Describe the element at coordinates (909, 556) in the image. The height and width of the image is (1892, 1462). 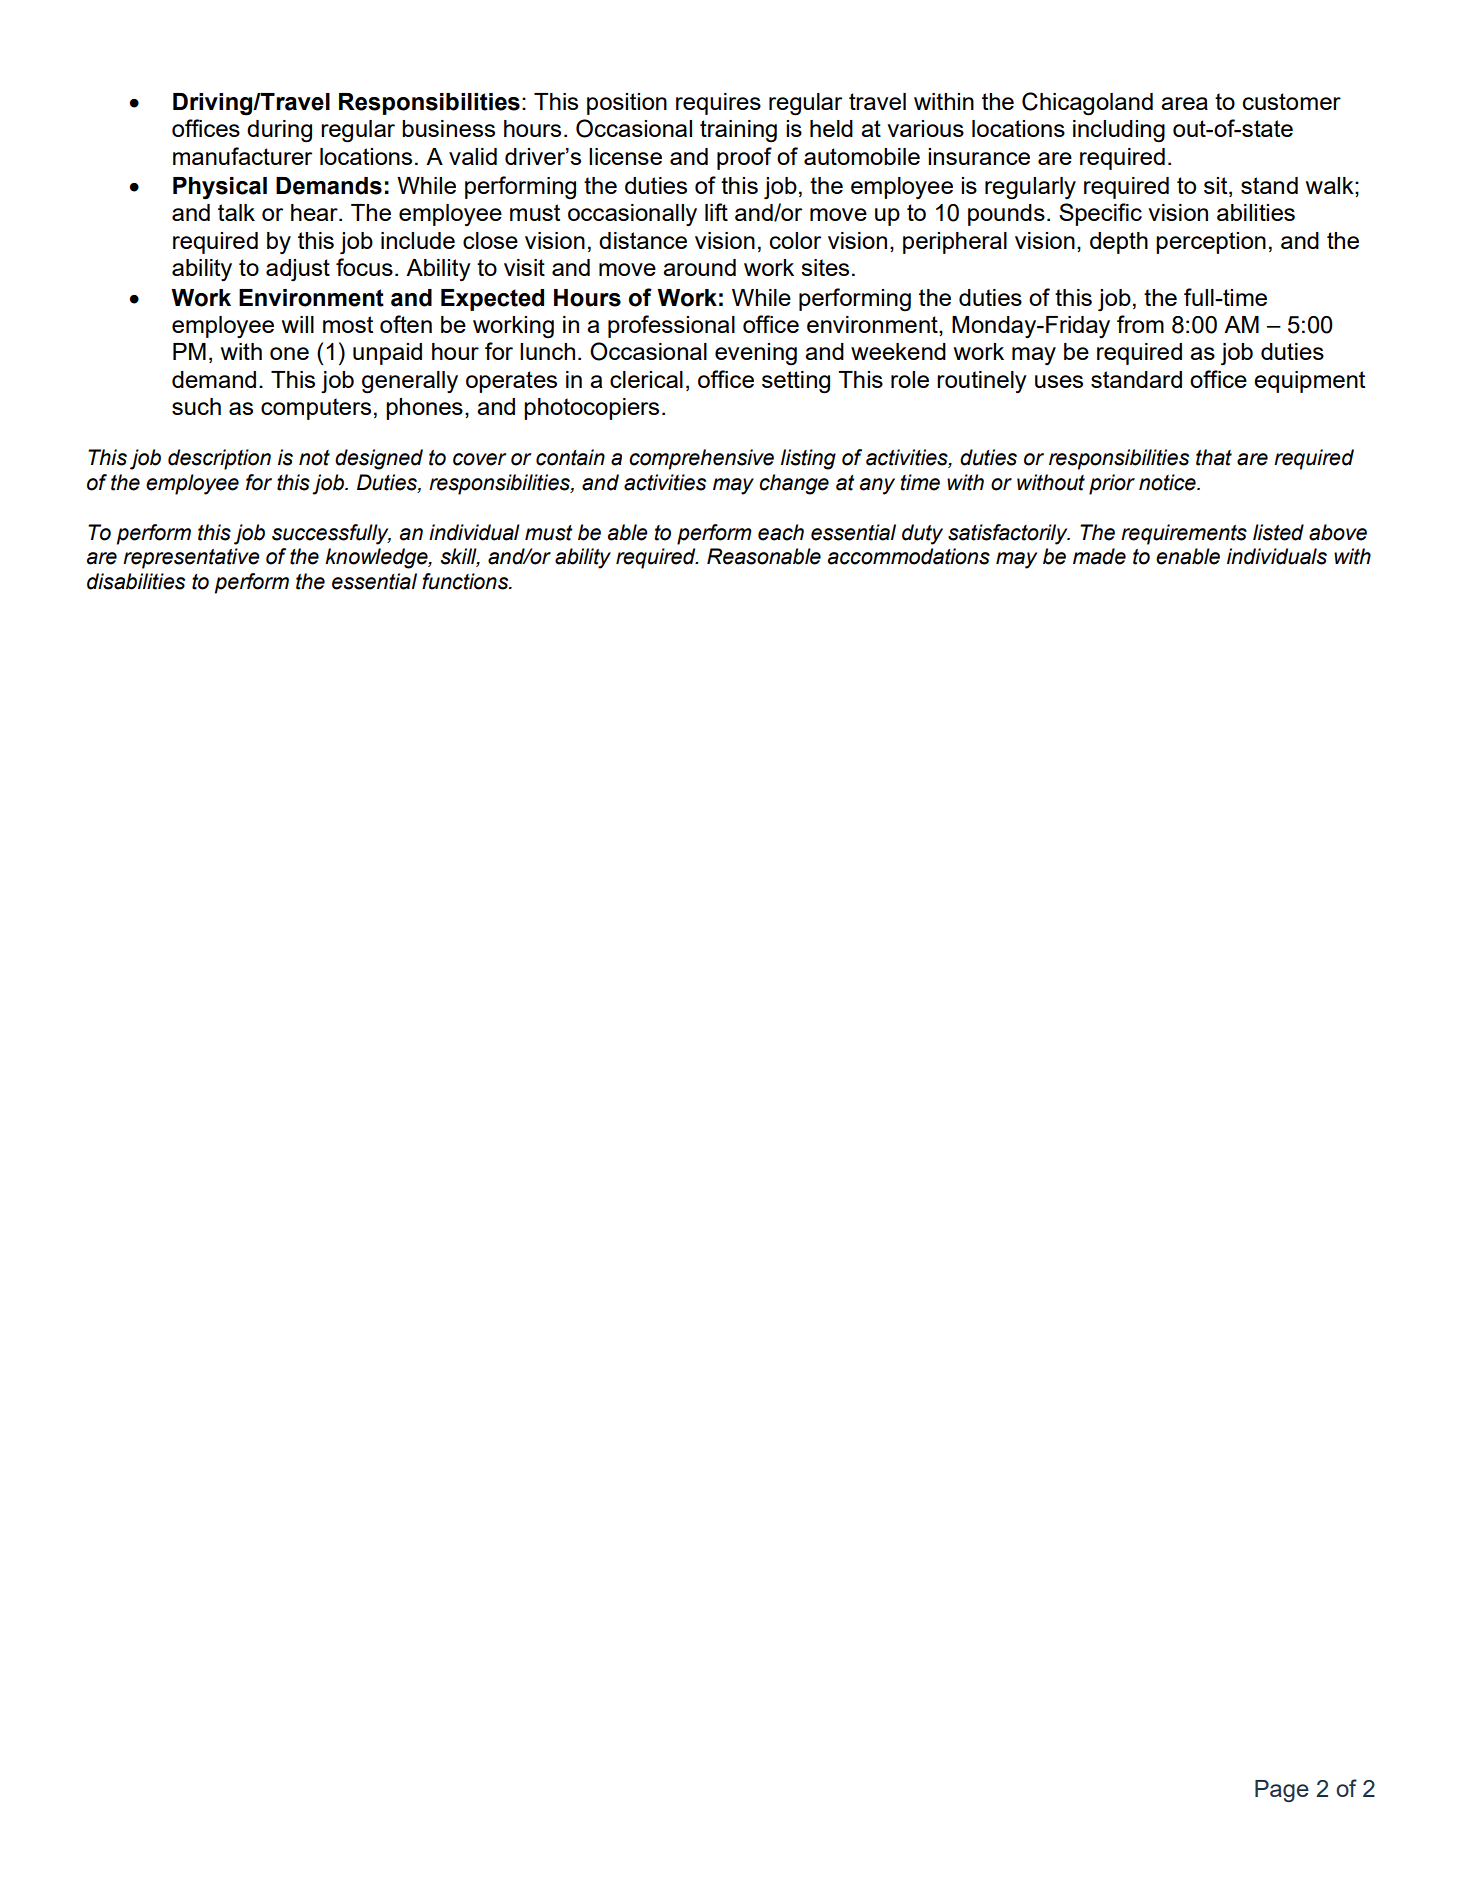
I see `accommodations` at that location.
